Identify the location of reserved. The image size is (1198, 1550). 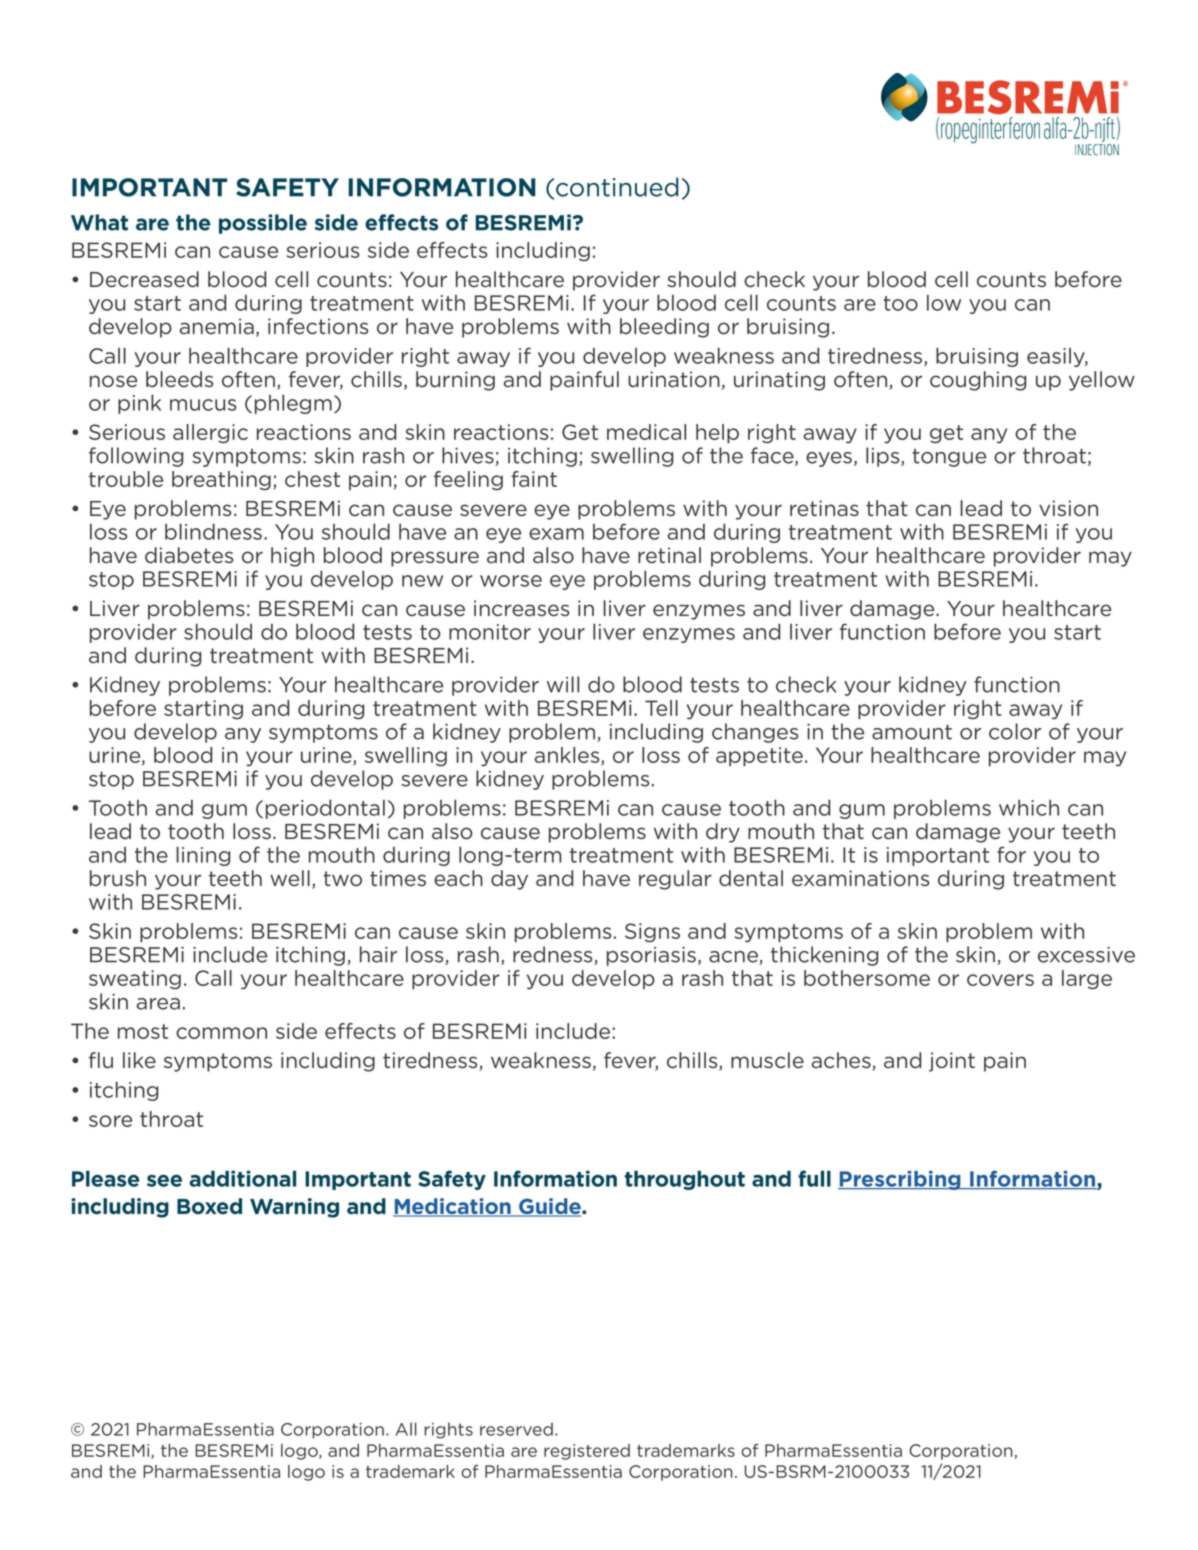
(516, 1429).
